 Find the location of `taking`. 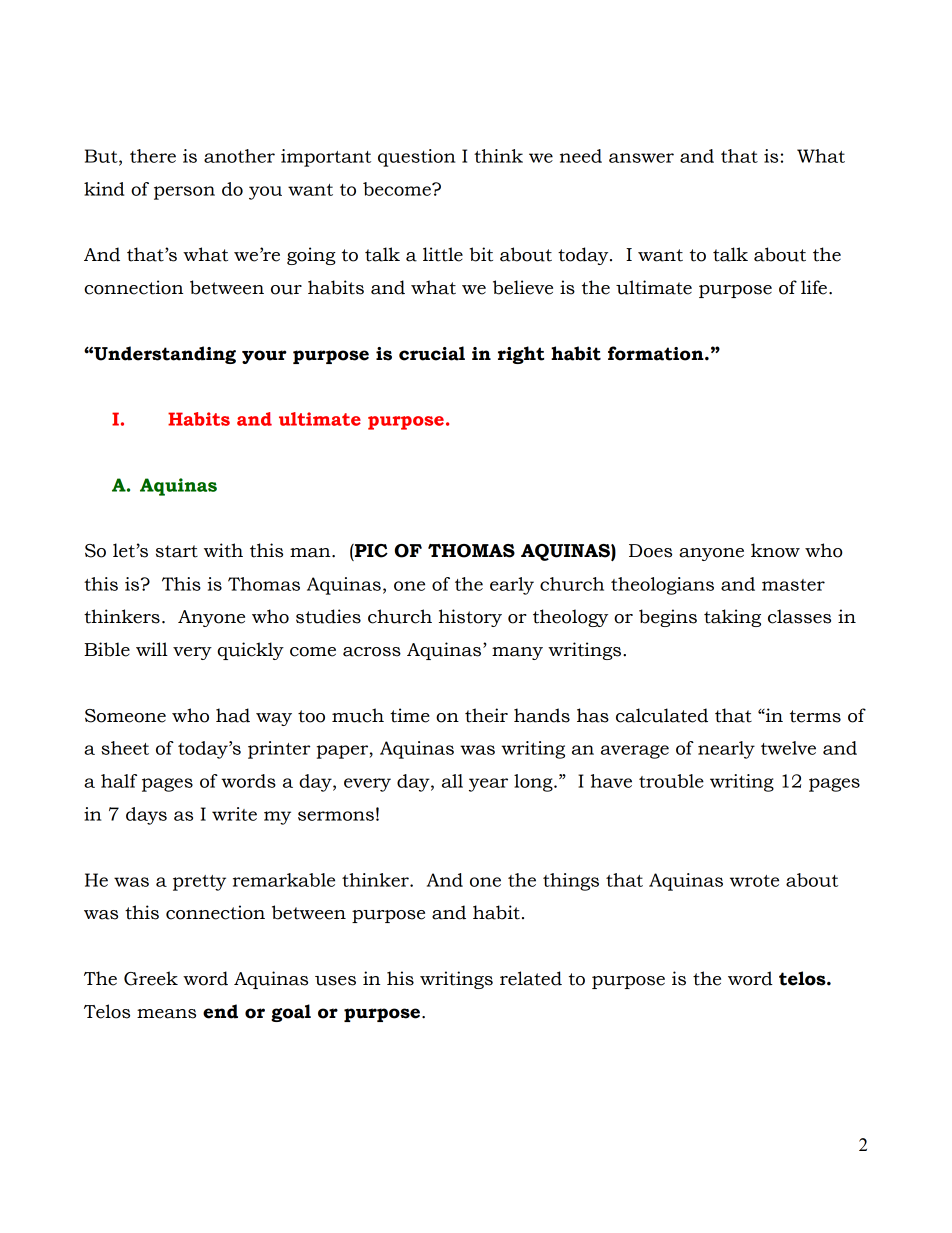

taking is located at coordinates (732, 618).
